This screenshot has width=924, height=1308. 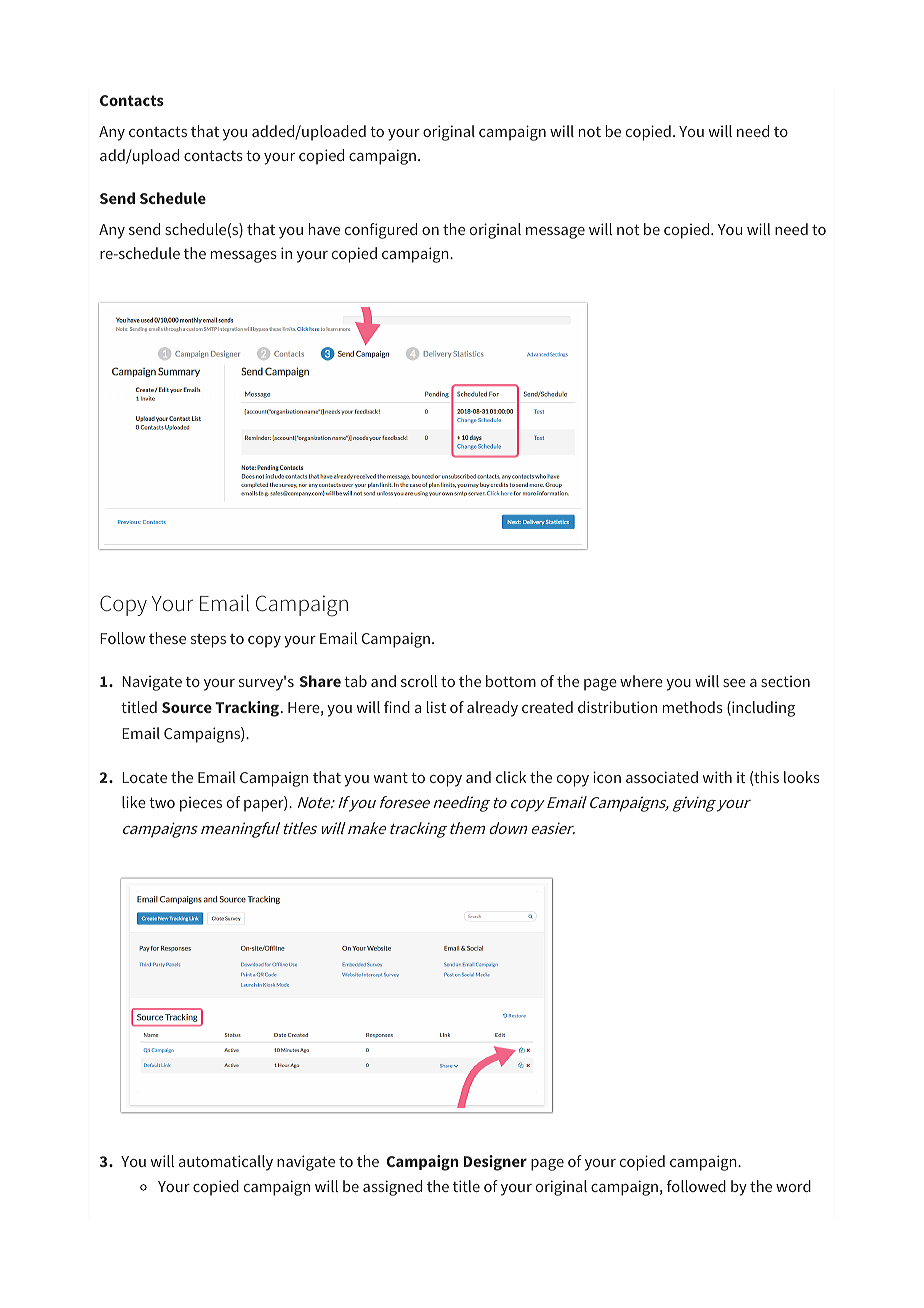 I want to click on with, so click(x=717, y=777).
